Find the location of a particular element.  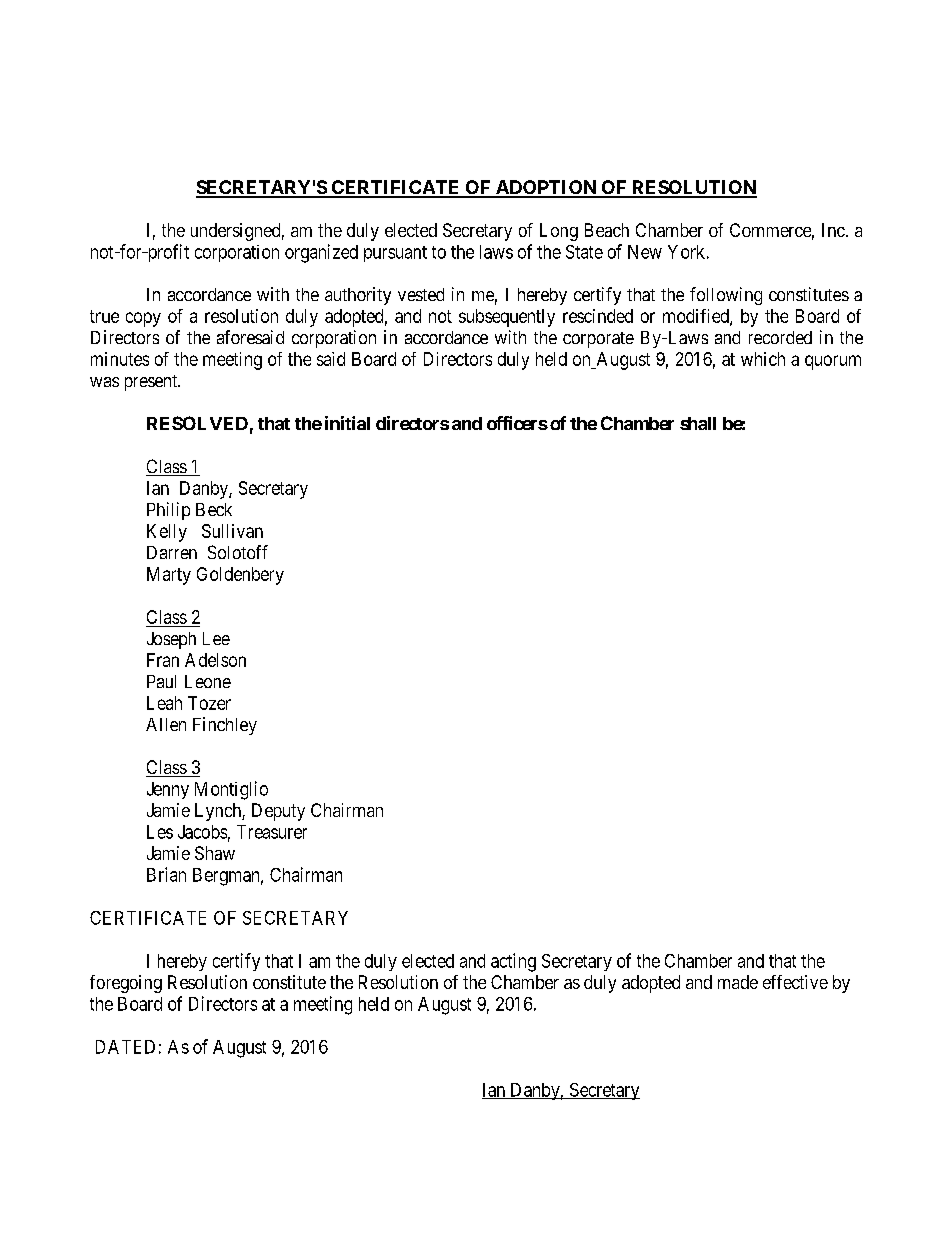

which is located at coordinates (763, 359).
